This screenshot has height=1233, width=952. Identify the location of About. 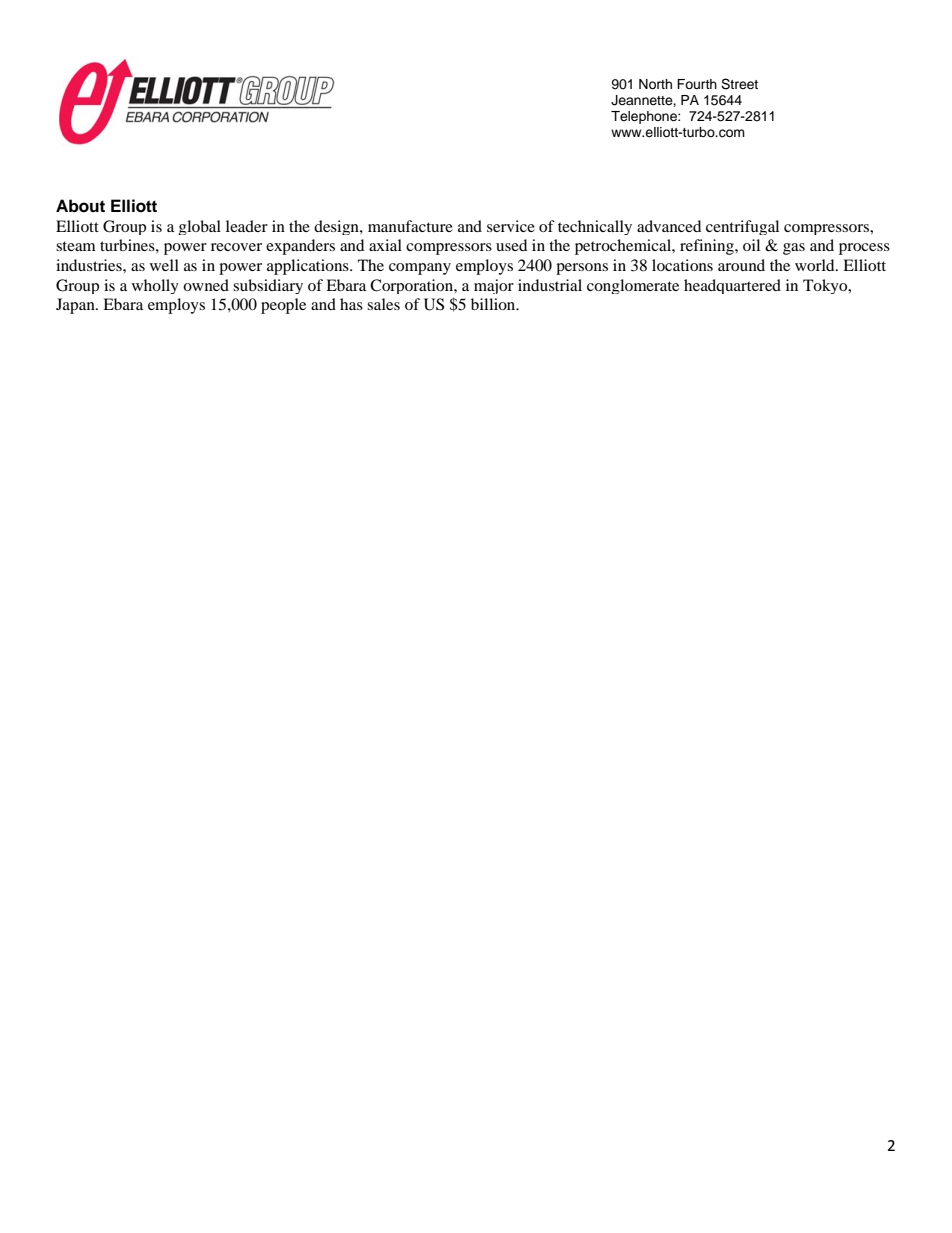
(80, 206).
